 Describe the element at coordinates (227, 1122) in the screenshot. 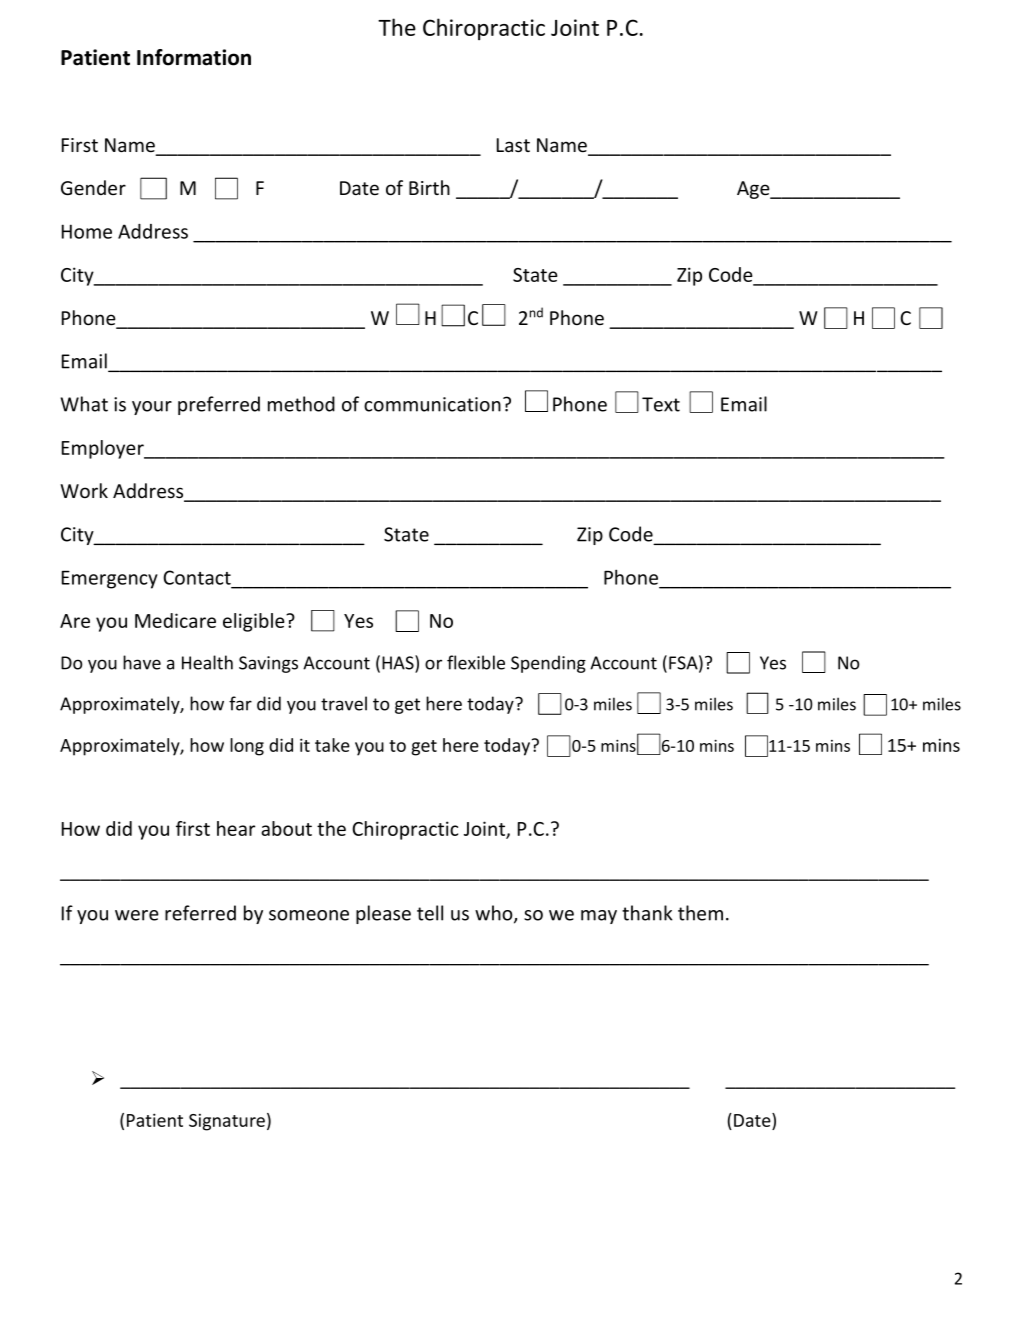

I see `Signature` at that location.
